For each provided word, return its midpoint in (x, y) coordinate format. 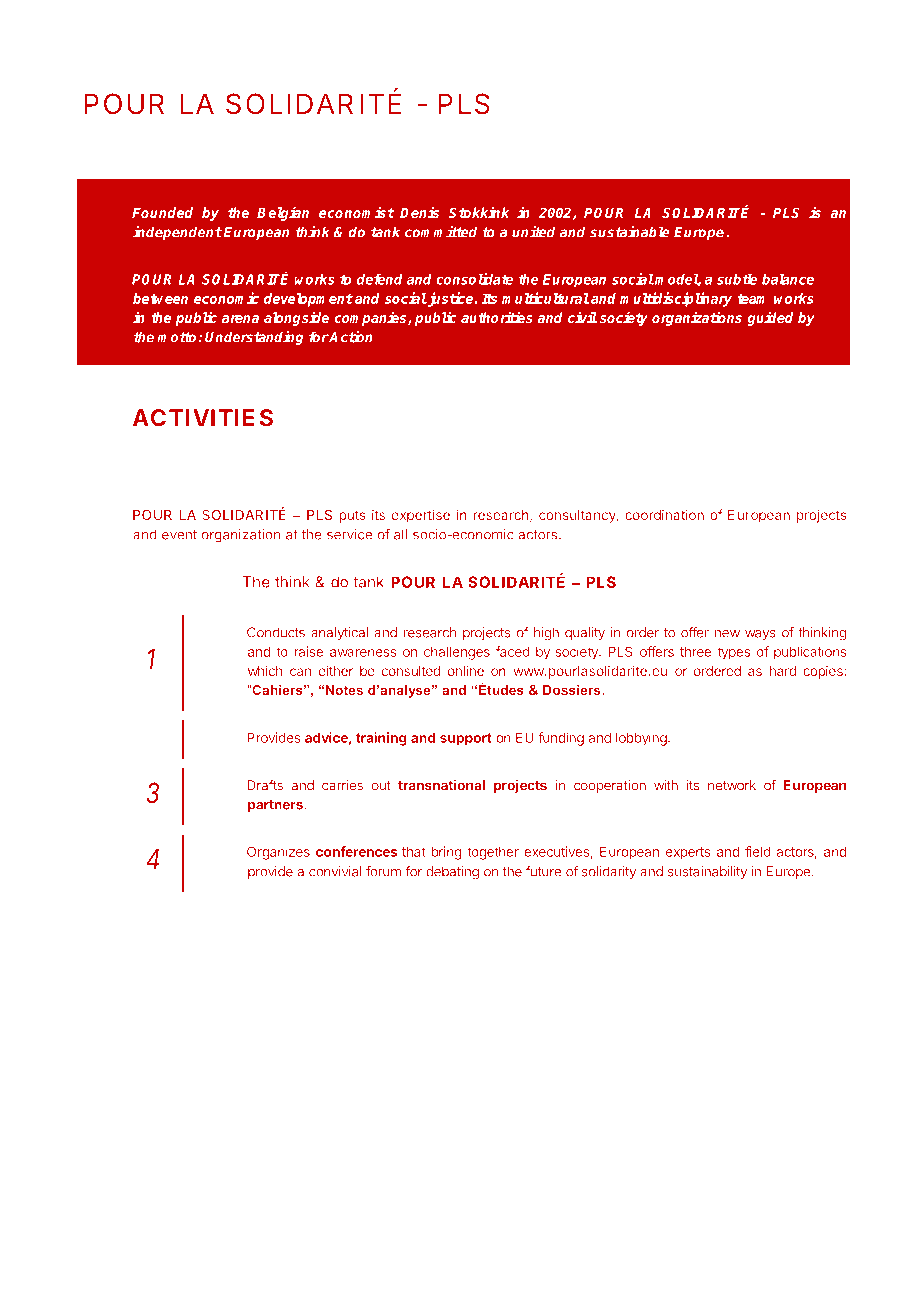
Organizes (278, 853)
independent (177, 233)
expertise (421, 516)
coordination (664, 514)
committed (441, 232)
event (179, 535)
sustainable (630, 232)
